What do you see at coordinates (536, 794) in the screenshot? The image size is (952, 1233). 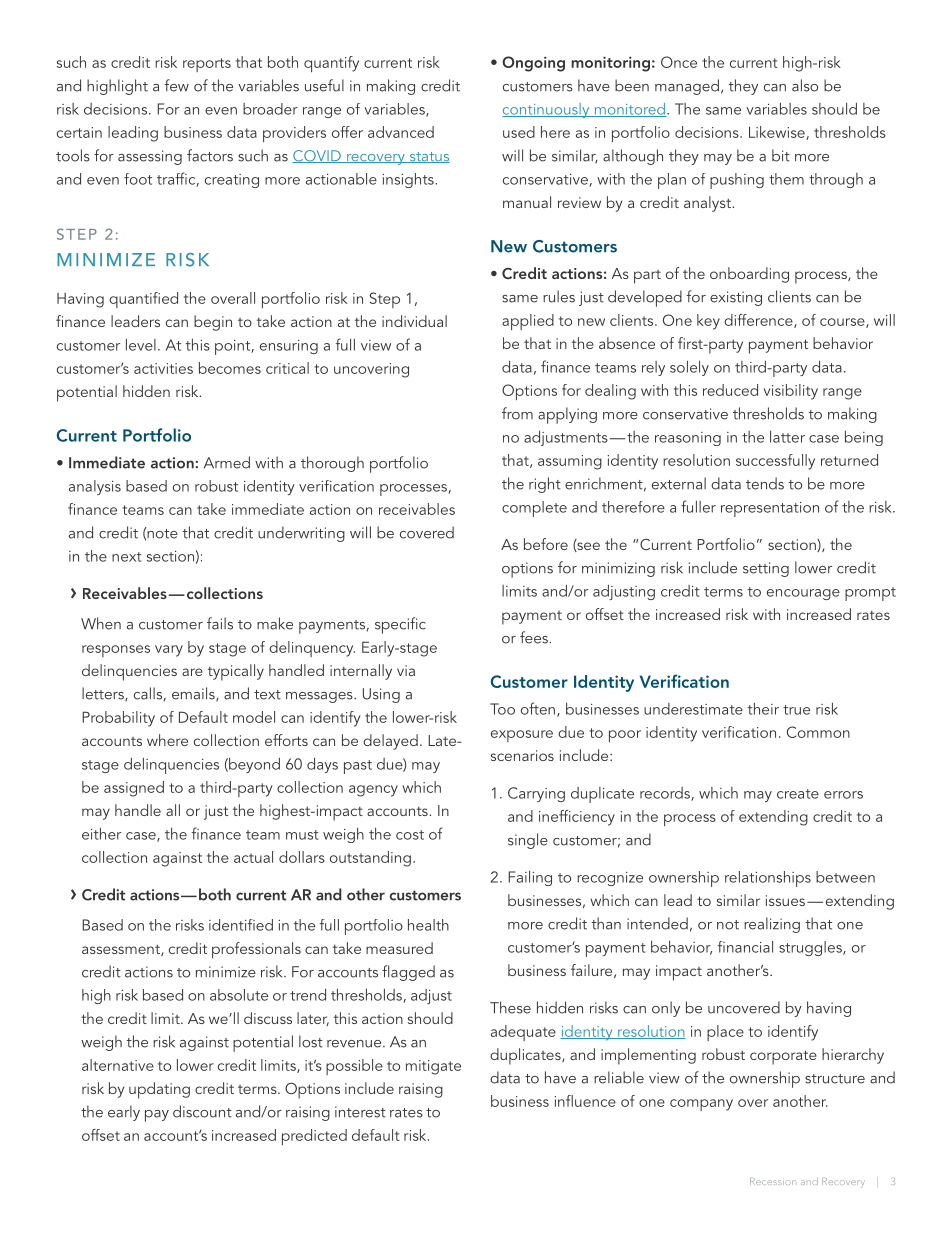 I see `Carrying` at bounding box center [536, 794].
